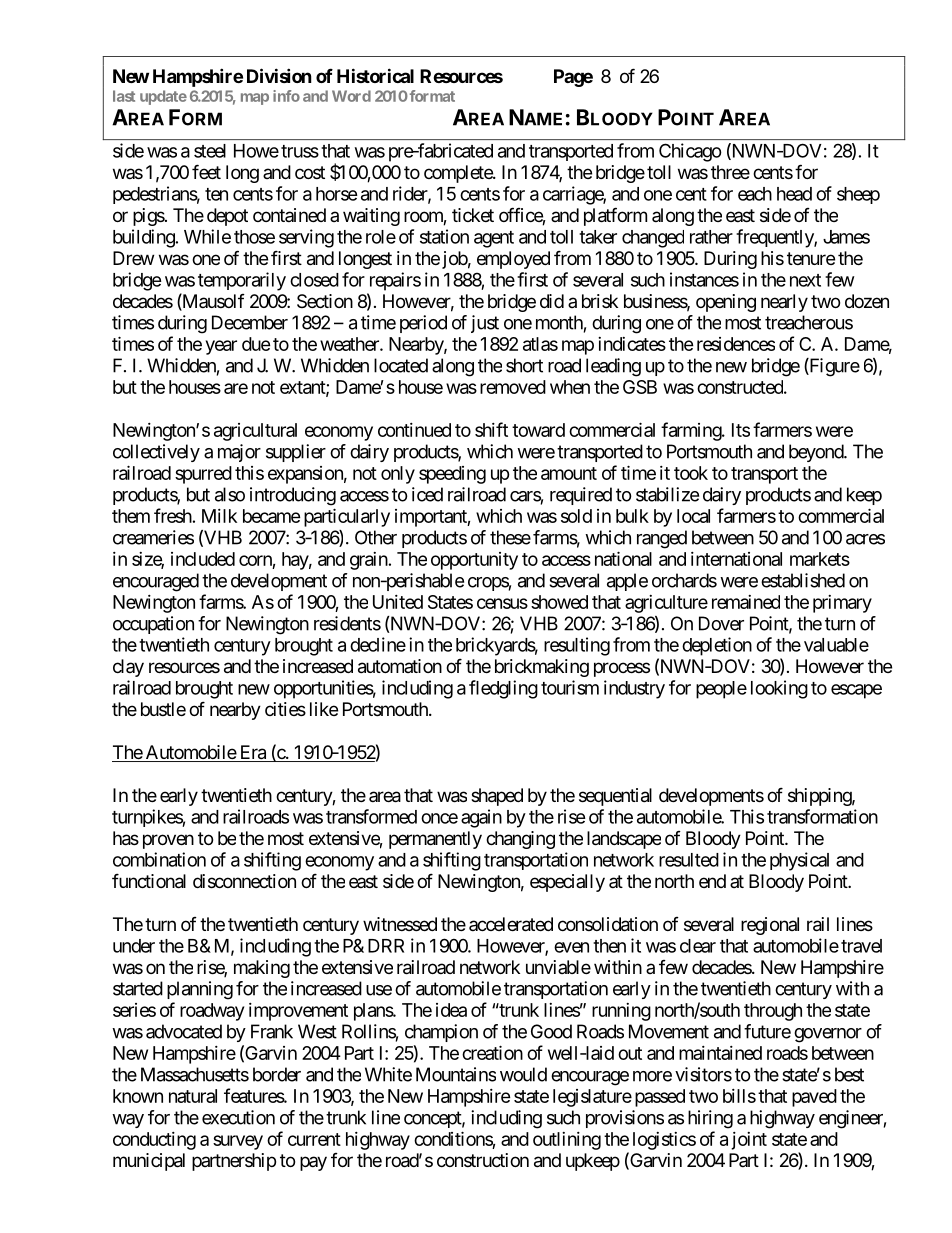  What do you see at coordinates (168, 841) in the screenshot?
I see `proven` at bounding box center [168, 841].
